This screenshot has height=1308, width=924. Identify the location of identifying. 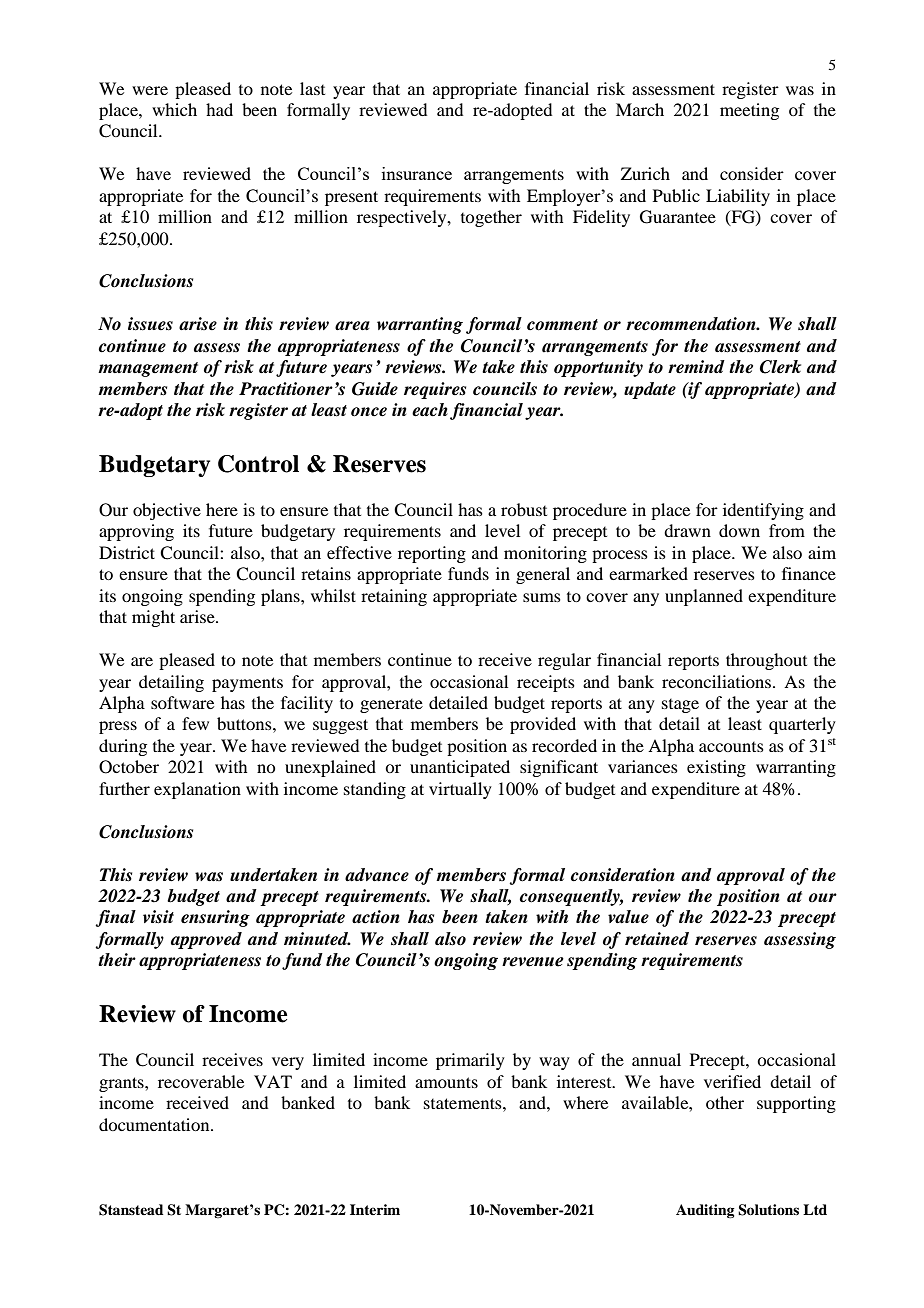
(763, 511).
